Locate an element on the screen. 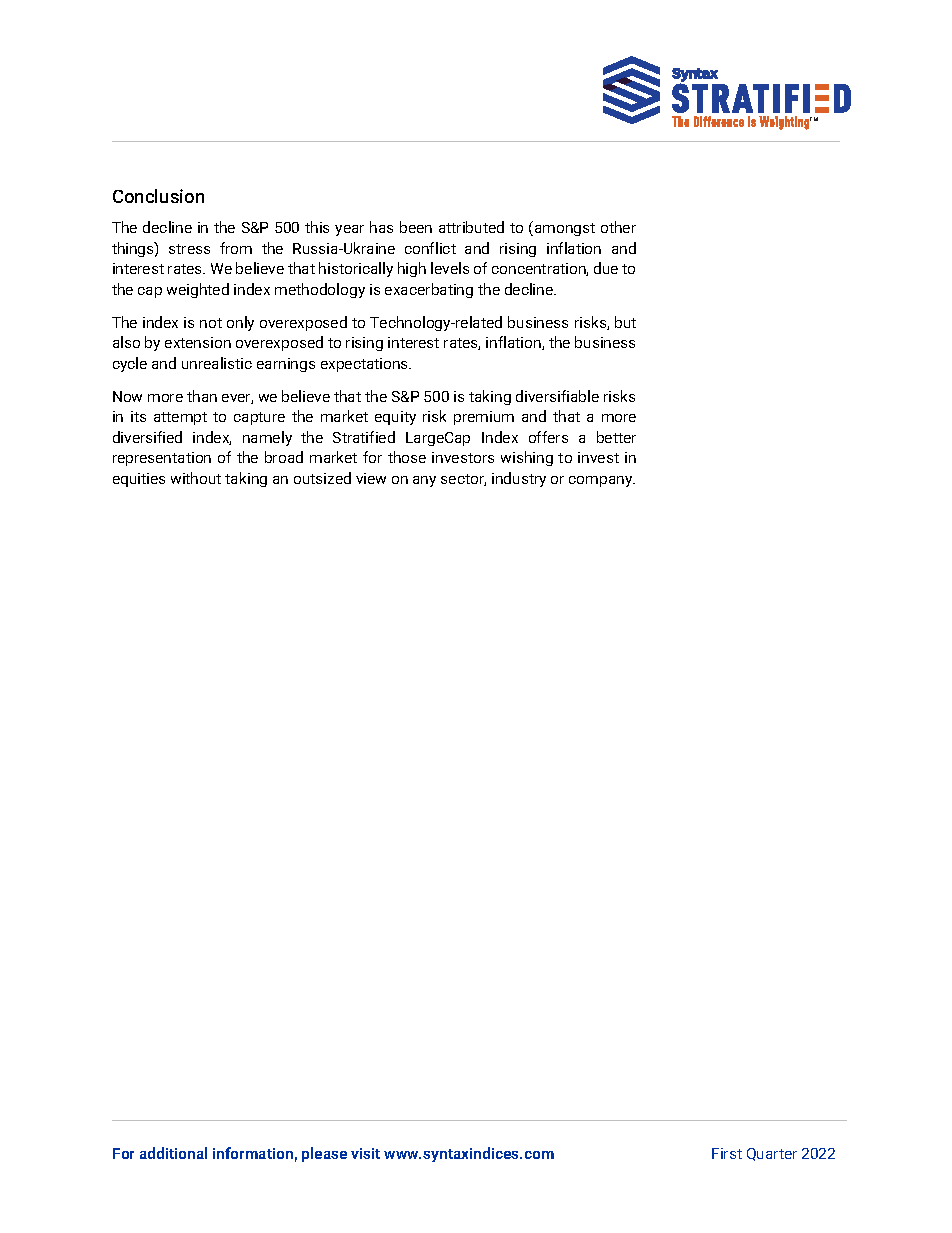  sector is located at coordinates (463, 480).
